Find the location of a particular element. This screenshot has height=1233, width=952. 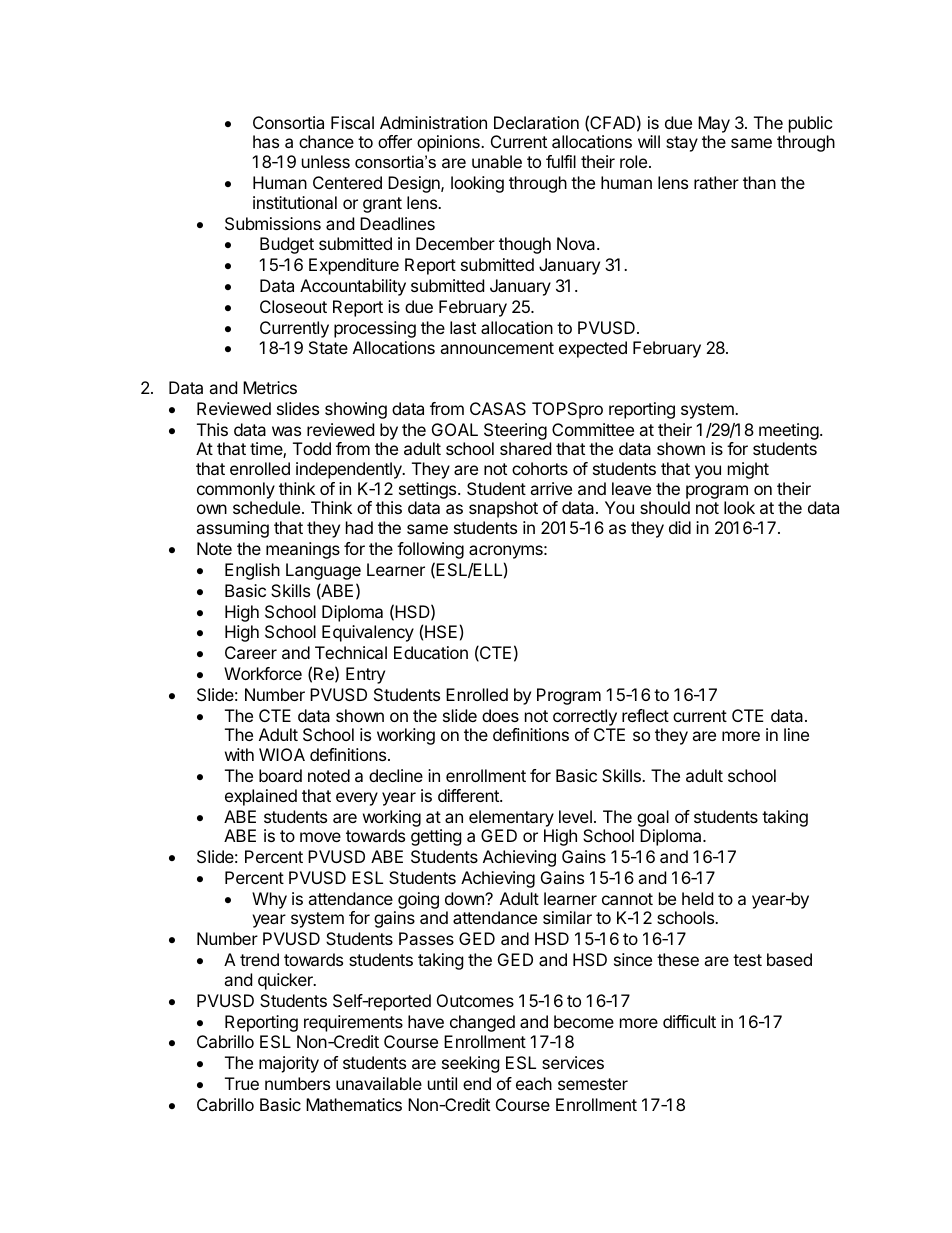

held is located at coordinates (697, 898).
